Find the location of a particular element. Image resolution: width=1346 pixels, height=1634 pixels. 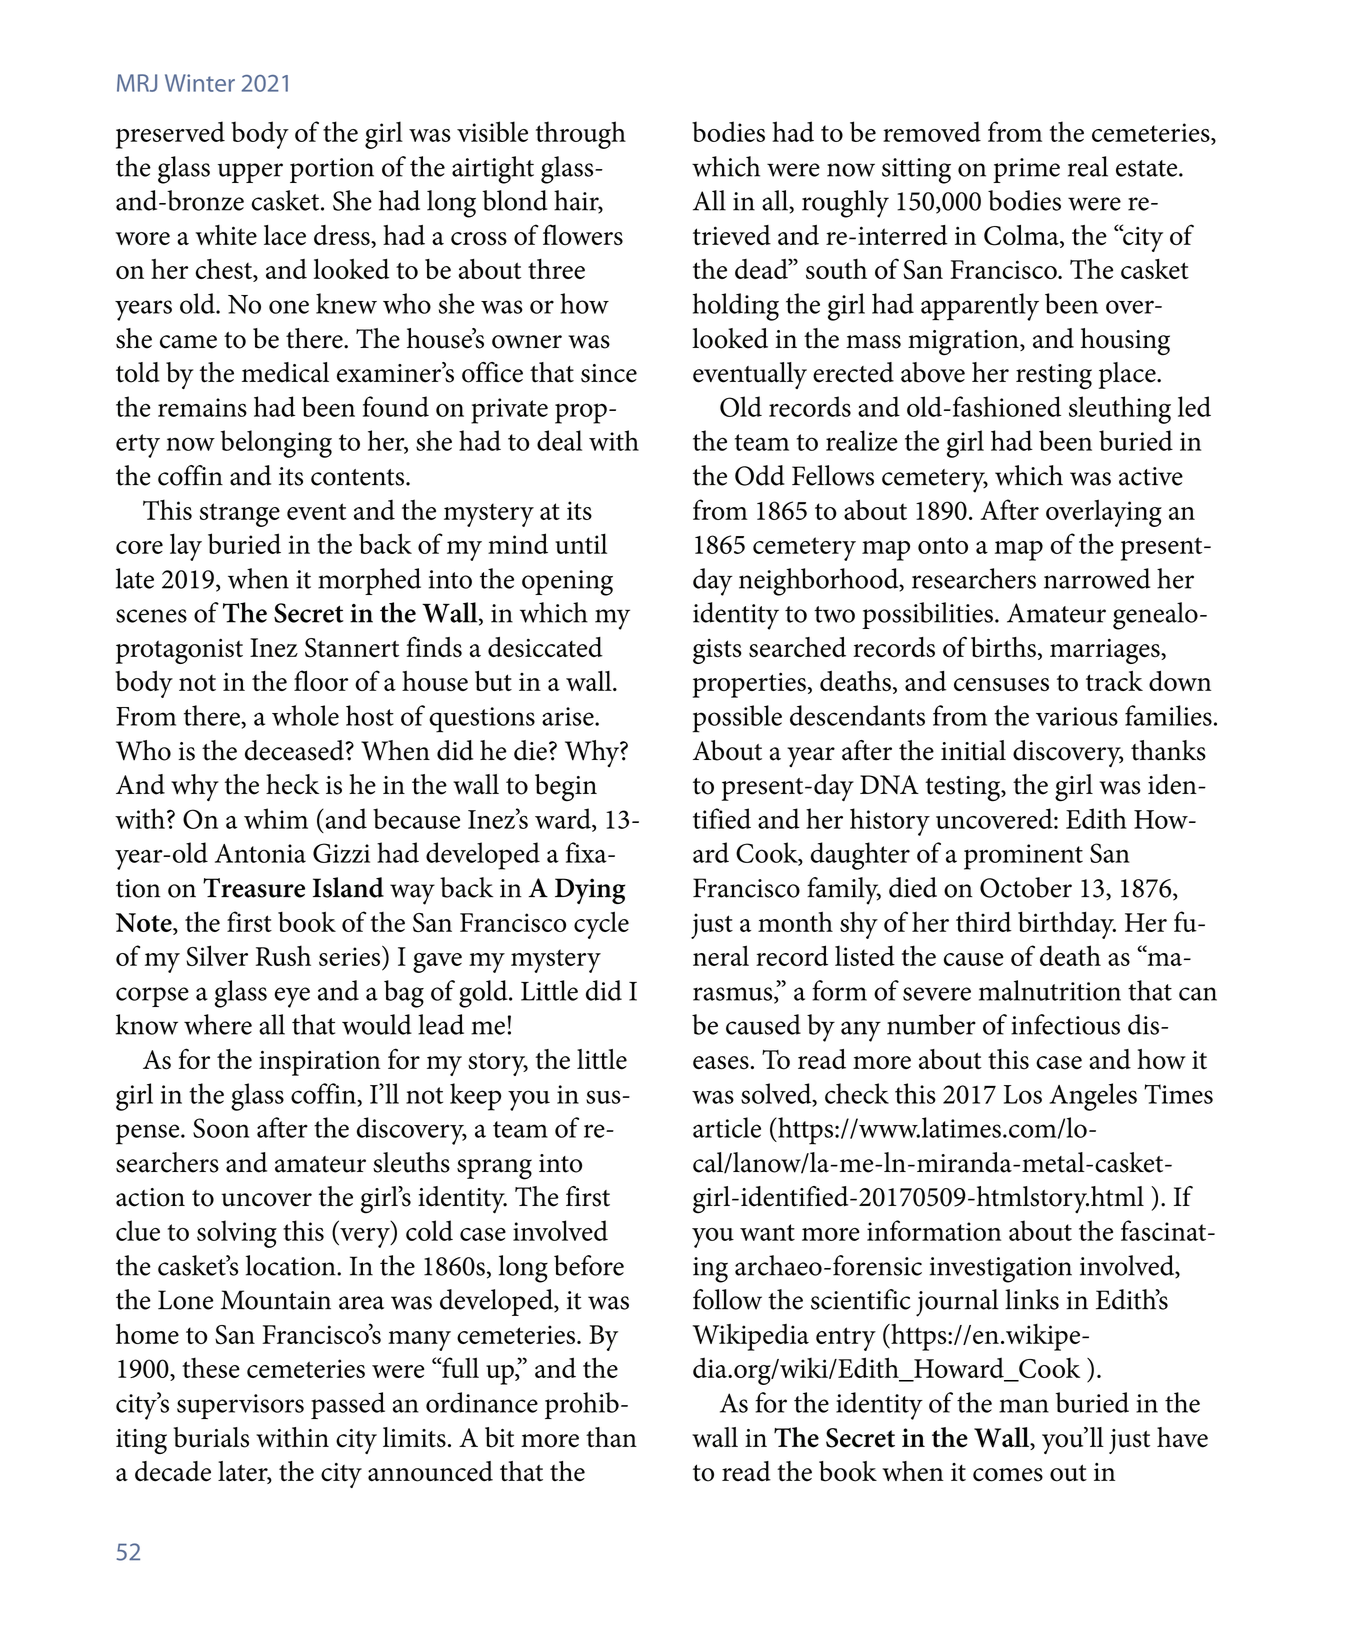

comes is located at coordinates (1008, 1475).
